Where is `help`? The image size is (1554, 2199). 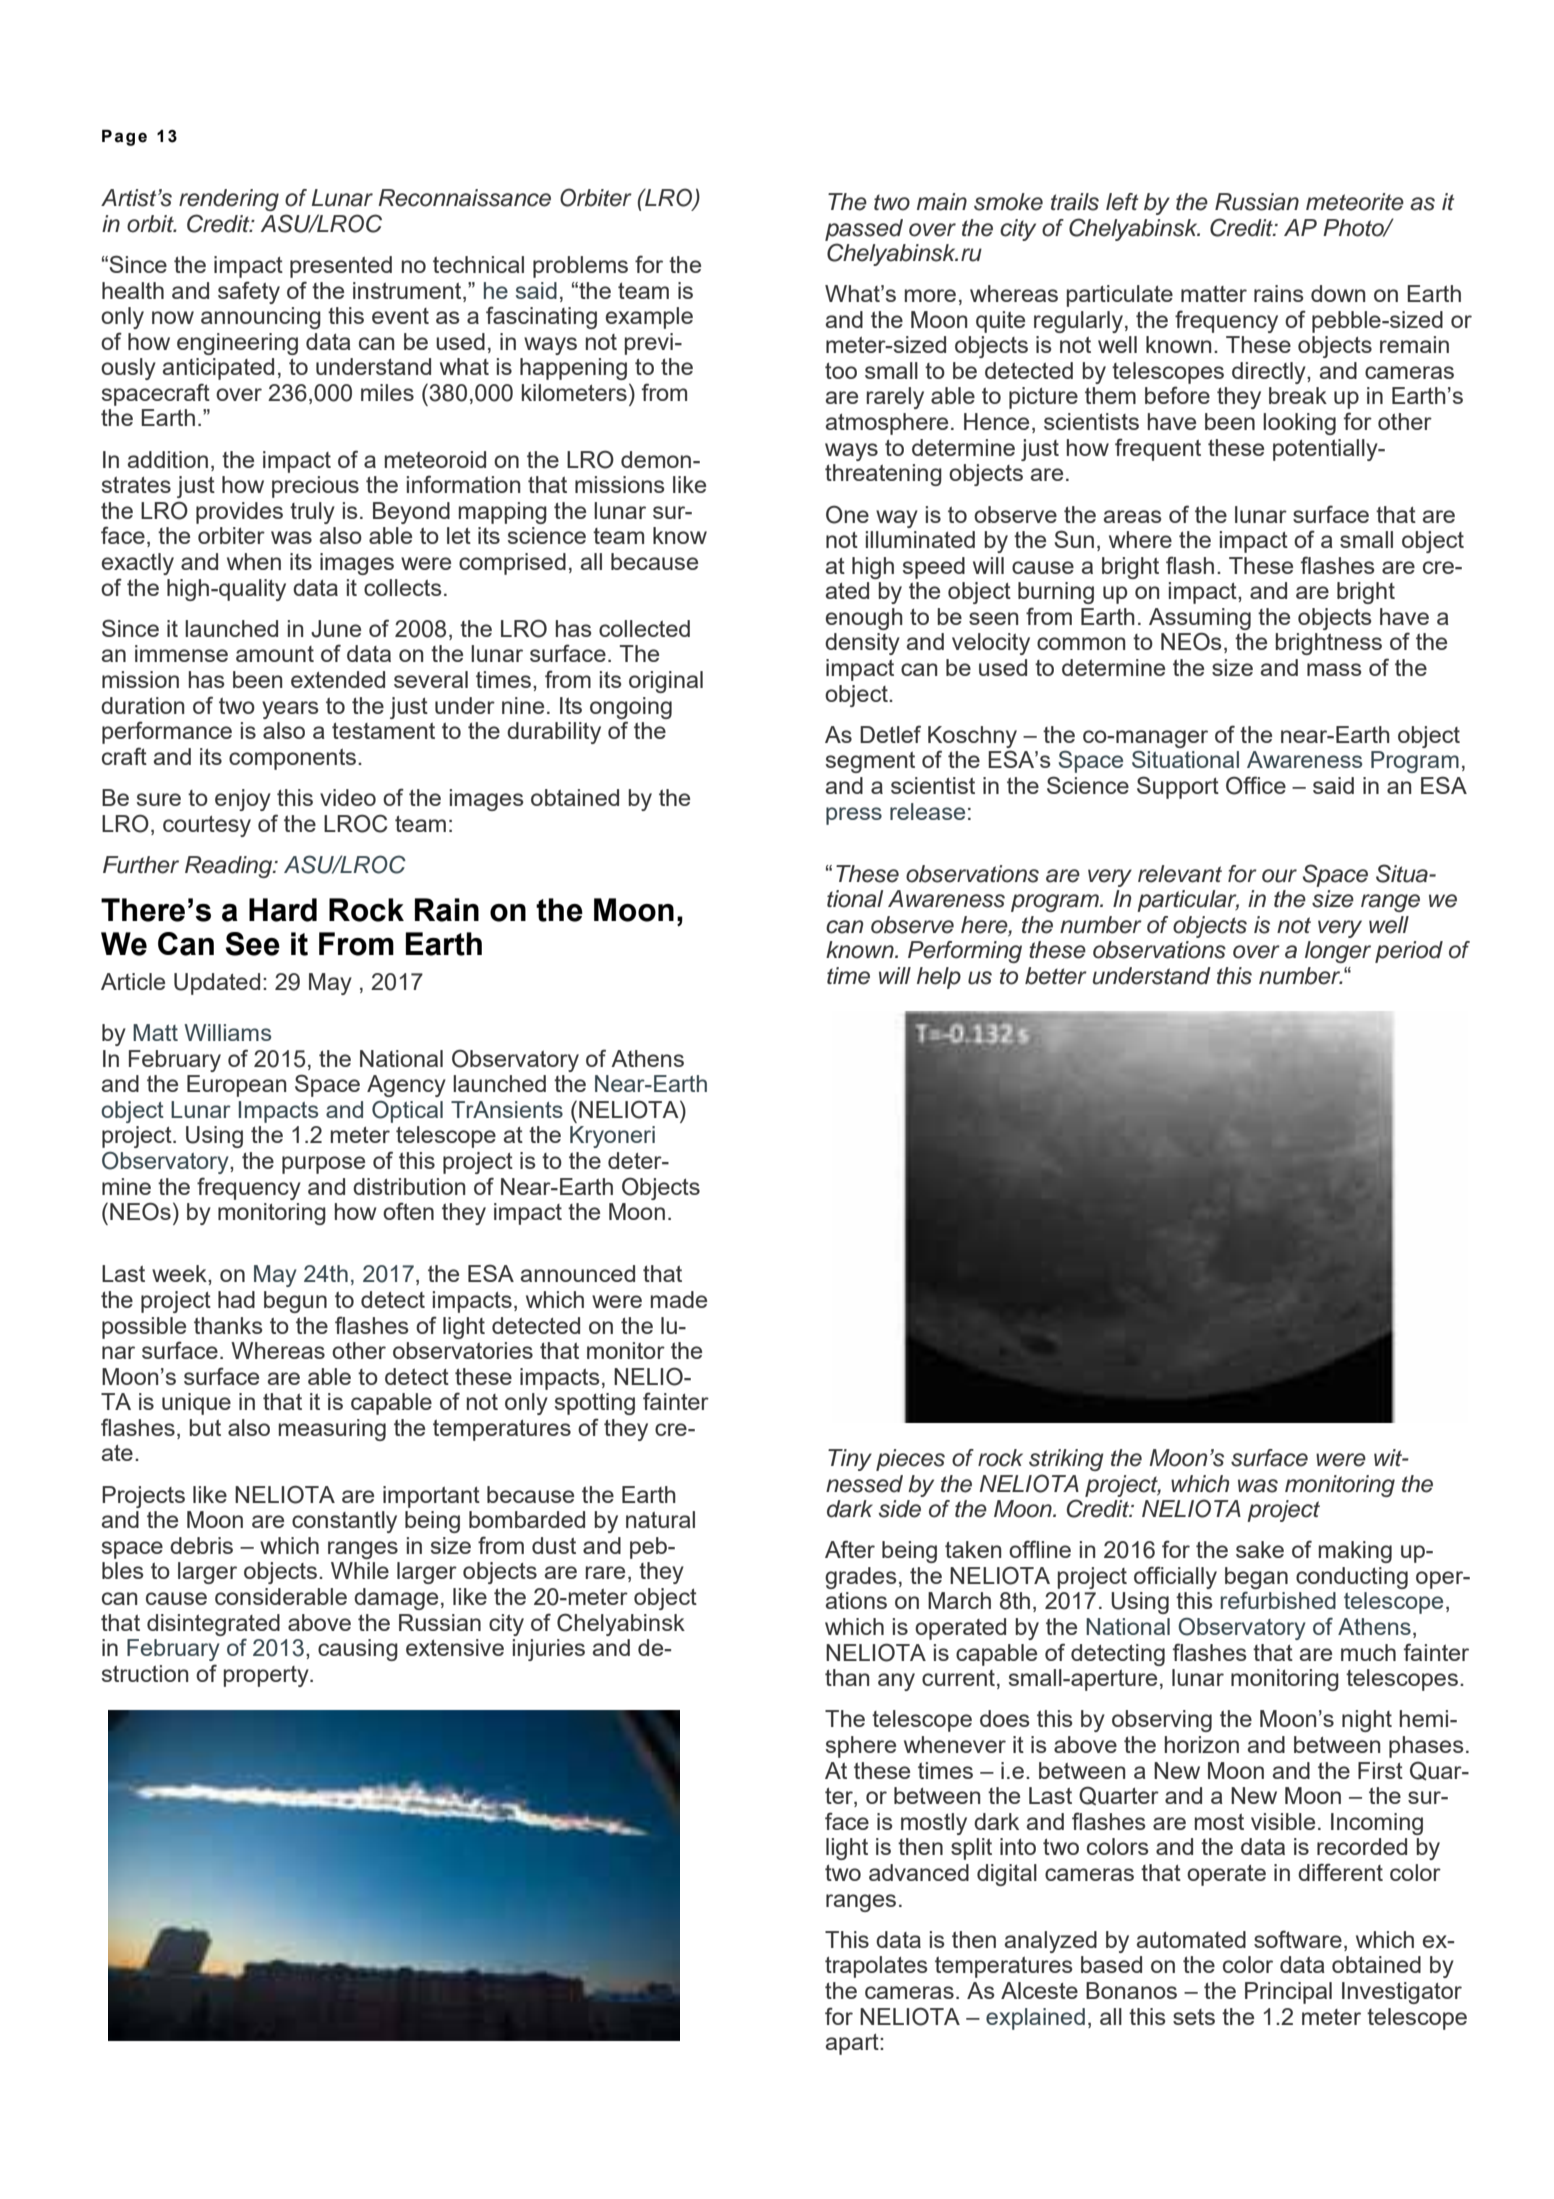
help is located at coordinates (939, 978).
